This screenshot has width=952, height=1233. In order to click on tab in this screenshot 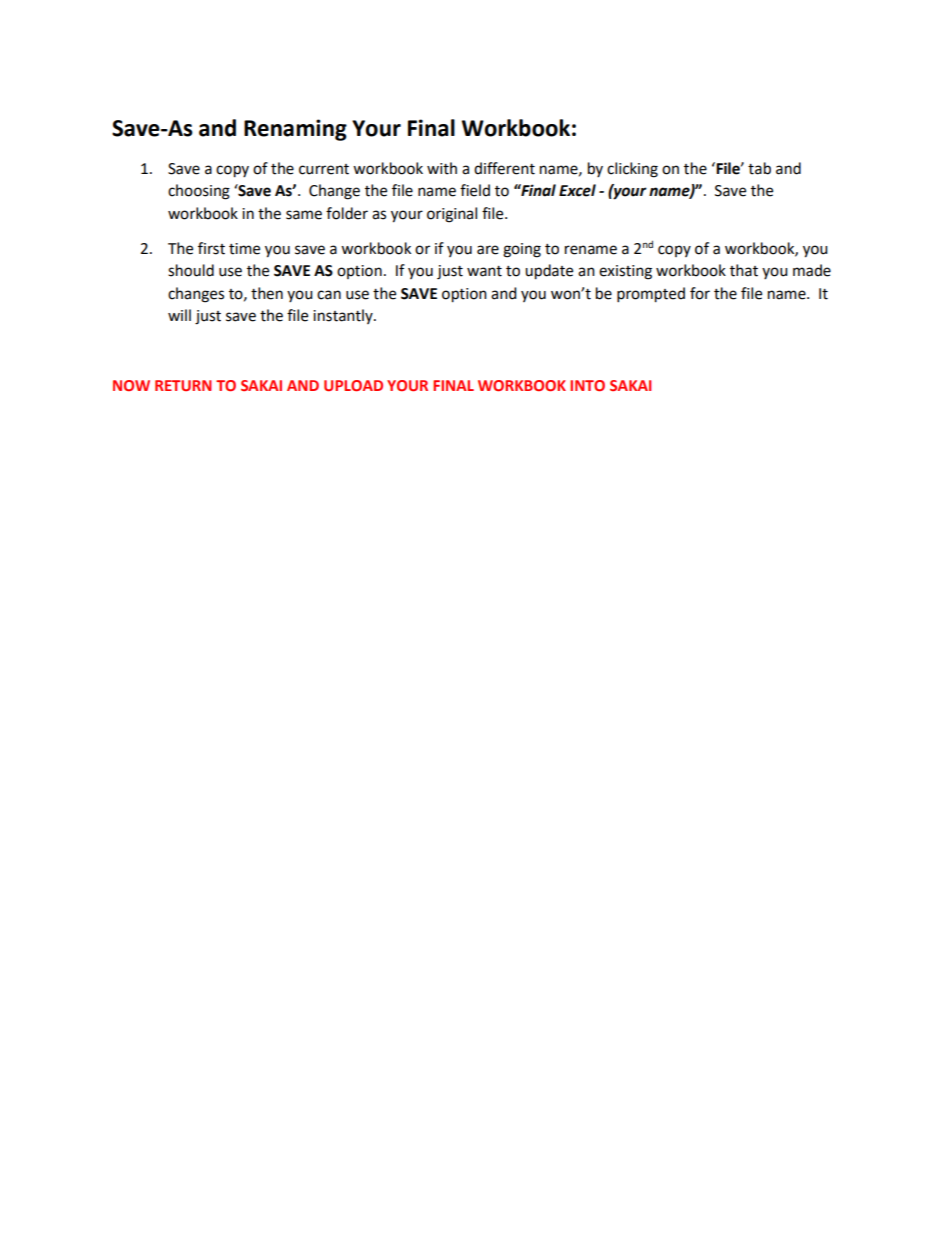, I will do `click(759, 168)`.
